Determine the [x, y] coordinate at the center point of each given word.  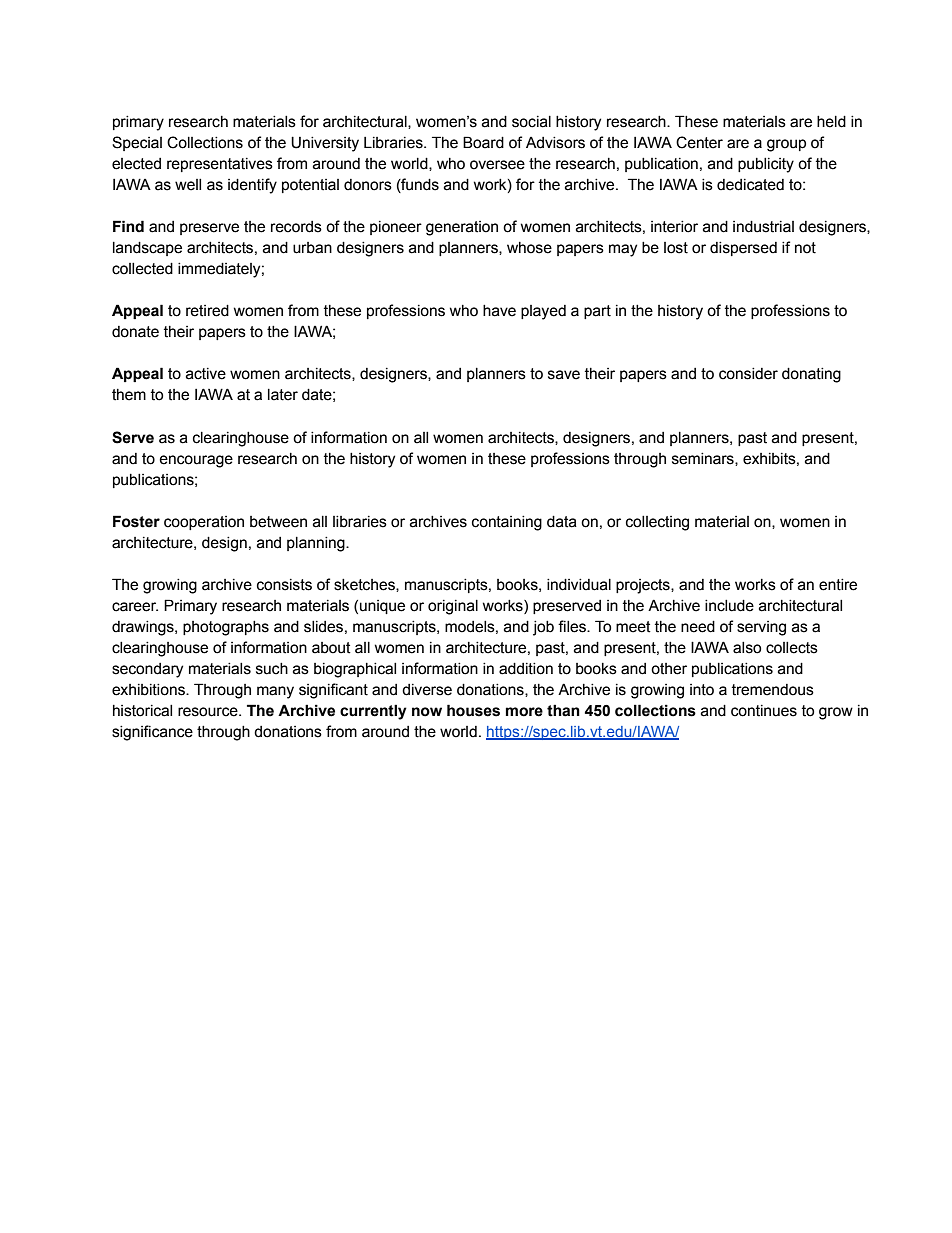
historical [142, 711]
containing [507, 523]
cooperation [204, 523]
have [499, 311]
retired [207, 311]
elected [136, 164]
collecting [657, 523]
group [786, 145]
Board [483, 142]
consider [748, 374]
